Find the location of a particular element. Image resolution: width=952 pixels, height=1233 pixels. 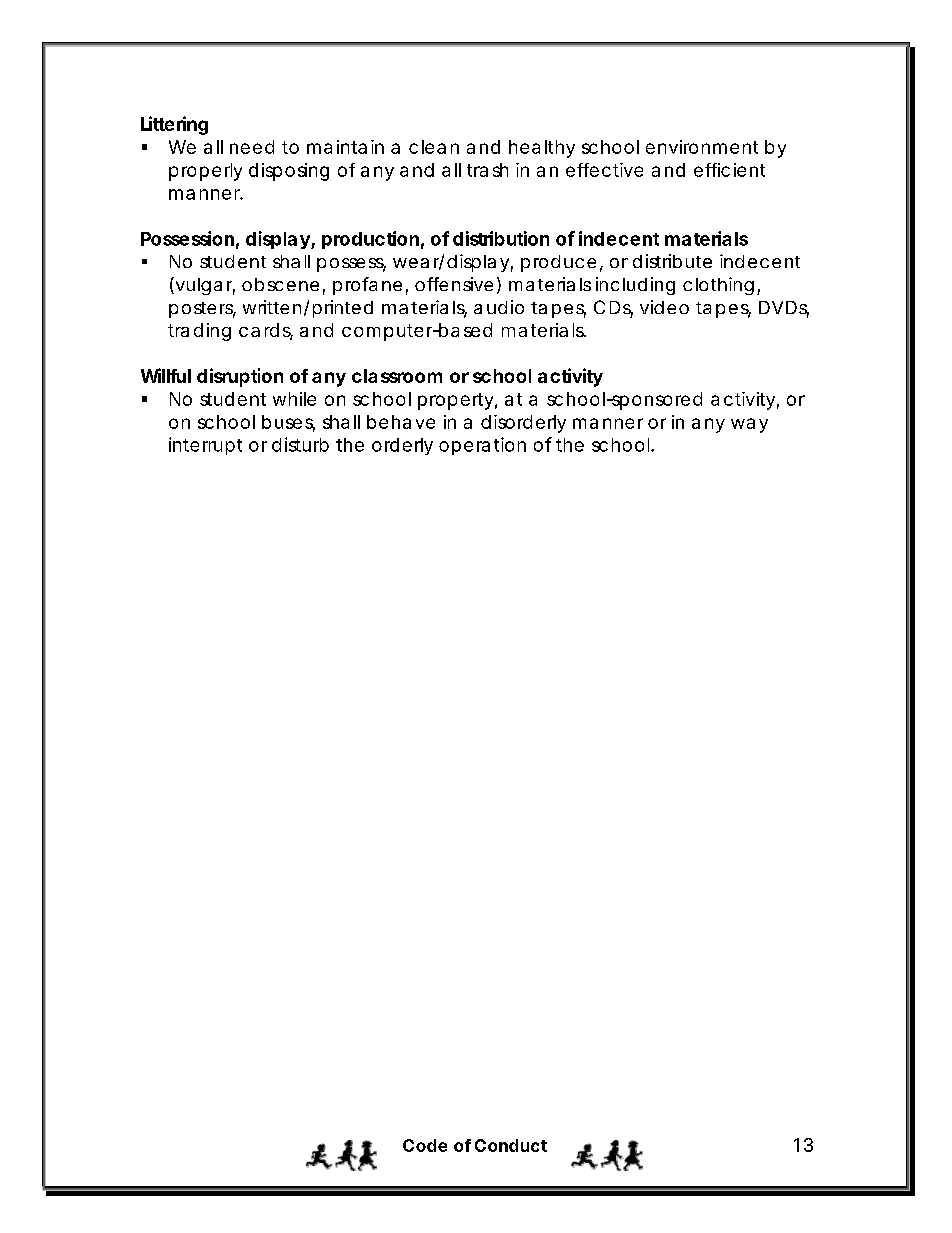

trash is located at coordinates (487, 170).
